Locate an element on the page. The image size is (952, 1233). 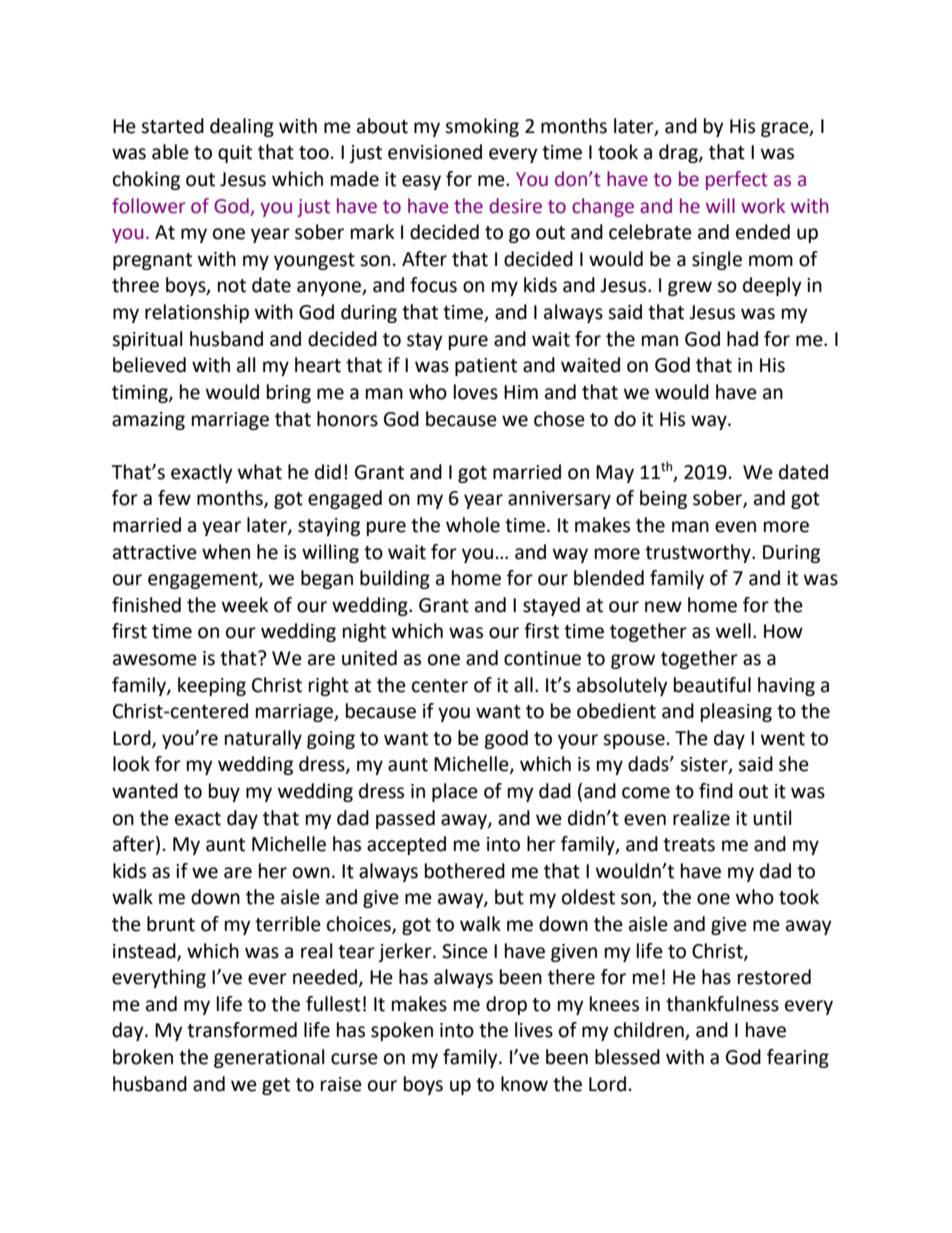
quit is located at coordinates (235, 154).
